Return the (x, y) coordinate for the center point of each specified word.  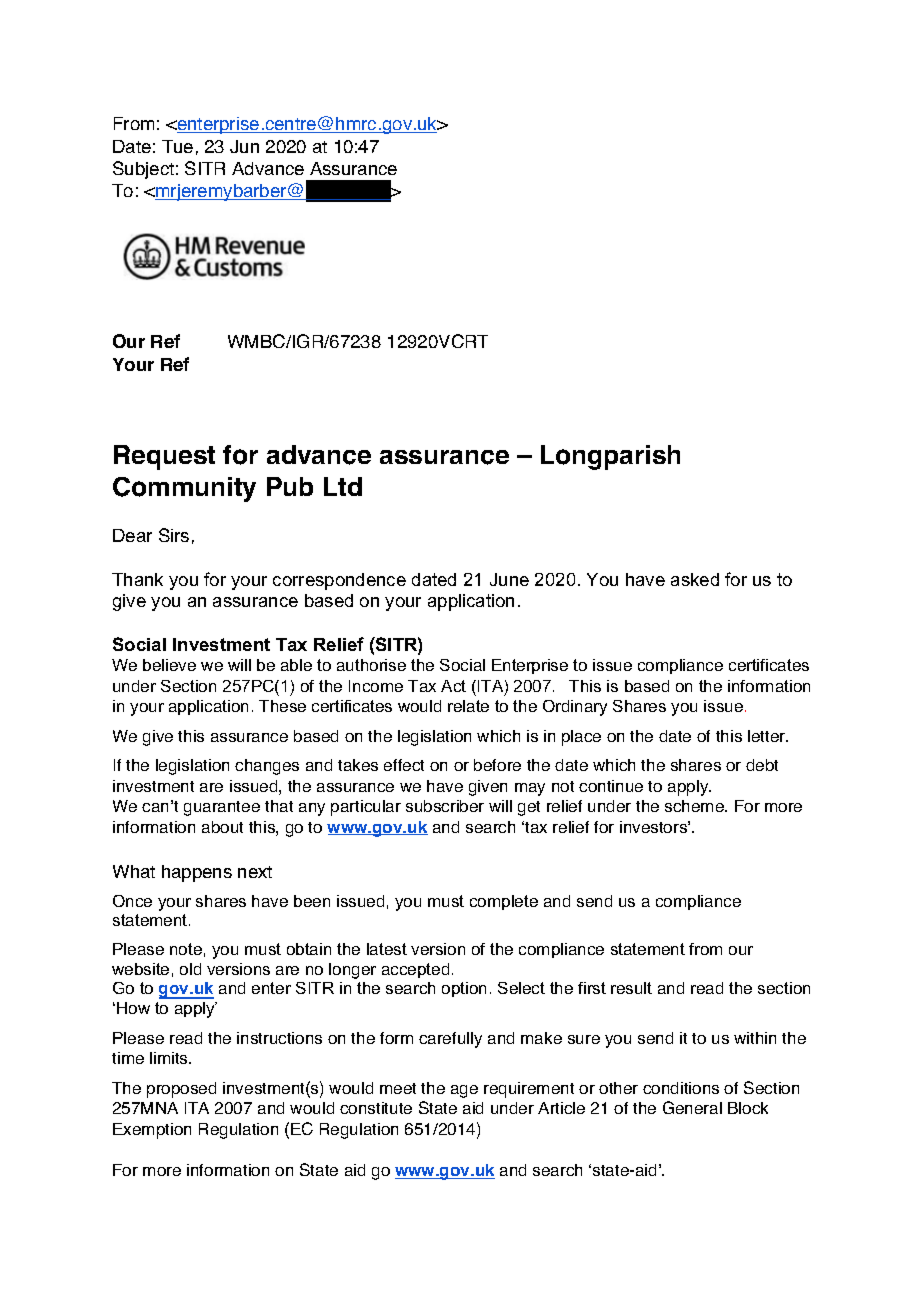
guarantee (222, 808)
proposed (181, 1090)
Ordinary (575, 708)
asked (695, 579)
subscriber (445, 806)
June (509, 579)
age (464, 1091)
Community (184, 489)
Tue (177, 146)
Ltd (343, 486)
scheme (695, 806)
